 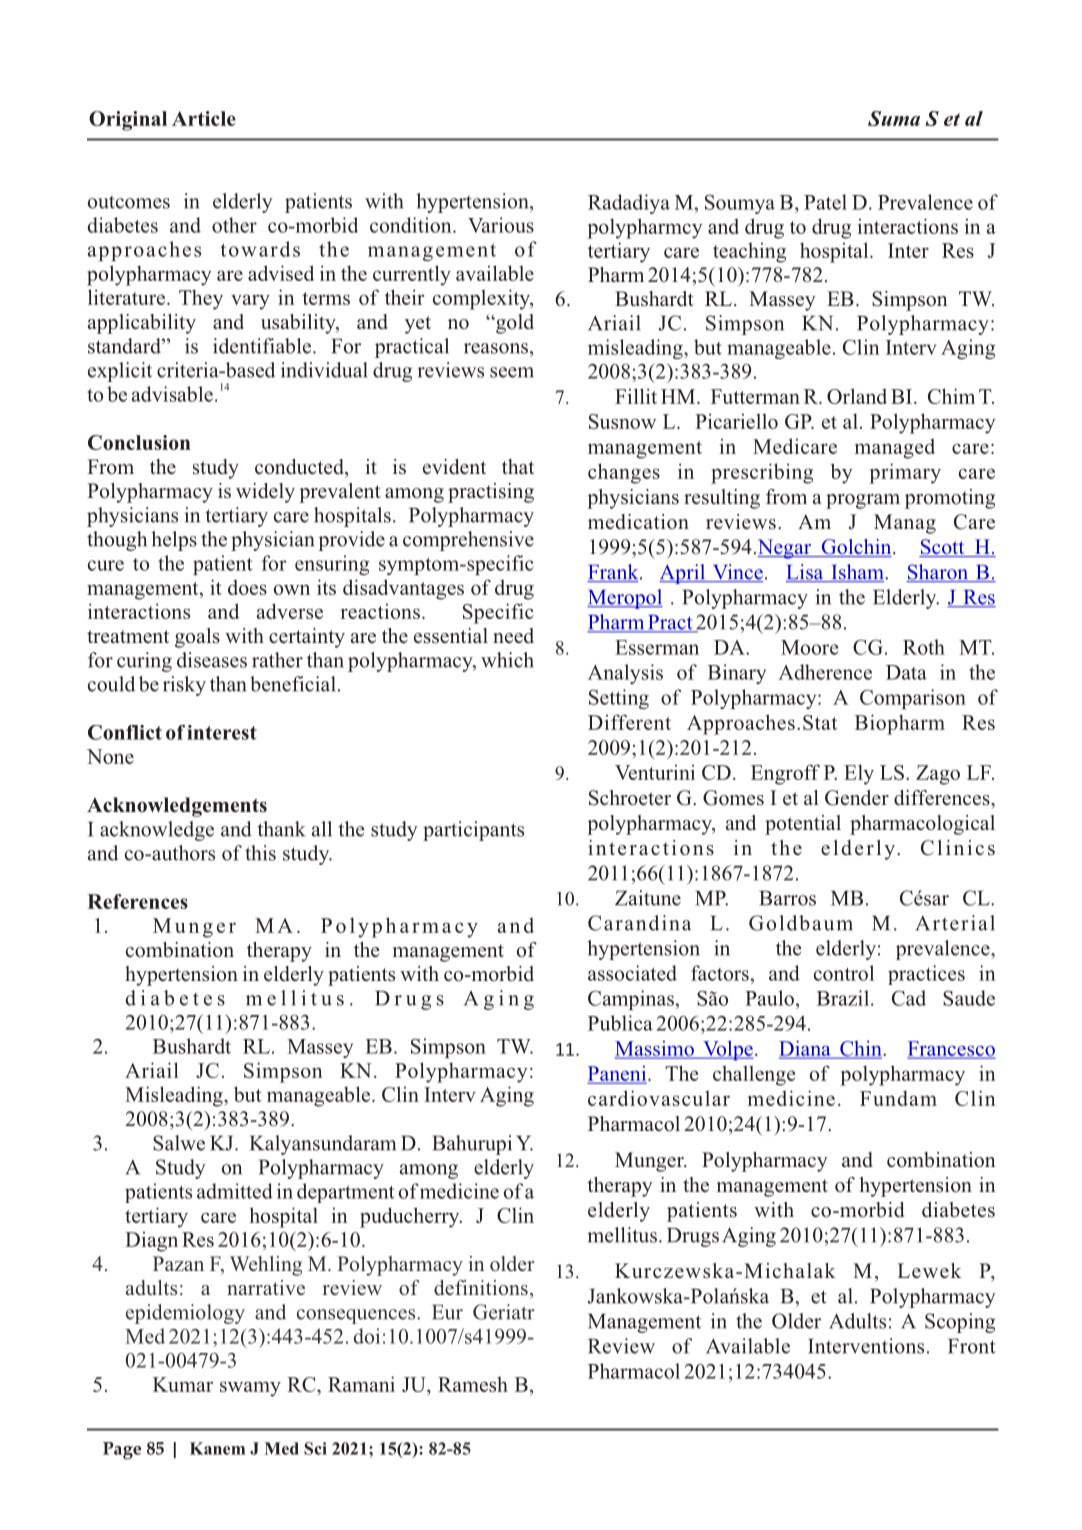 I want to click on Brazil, so click(x=844, y=998).
